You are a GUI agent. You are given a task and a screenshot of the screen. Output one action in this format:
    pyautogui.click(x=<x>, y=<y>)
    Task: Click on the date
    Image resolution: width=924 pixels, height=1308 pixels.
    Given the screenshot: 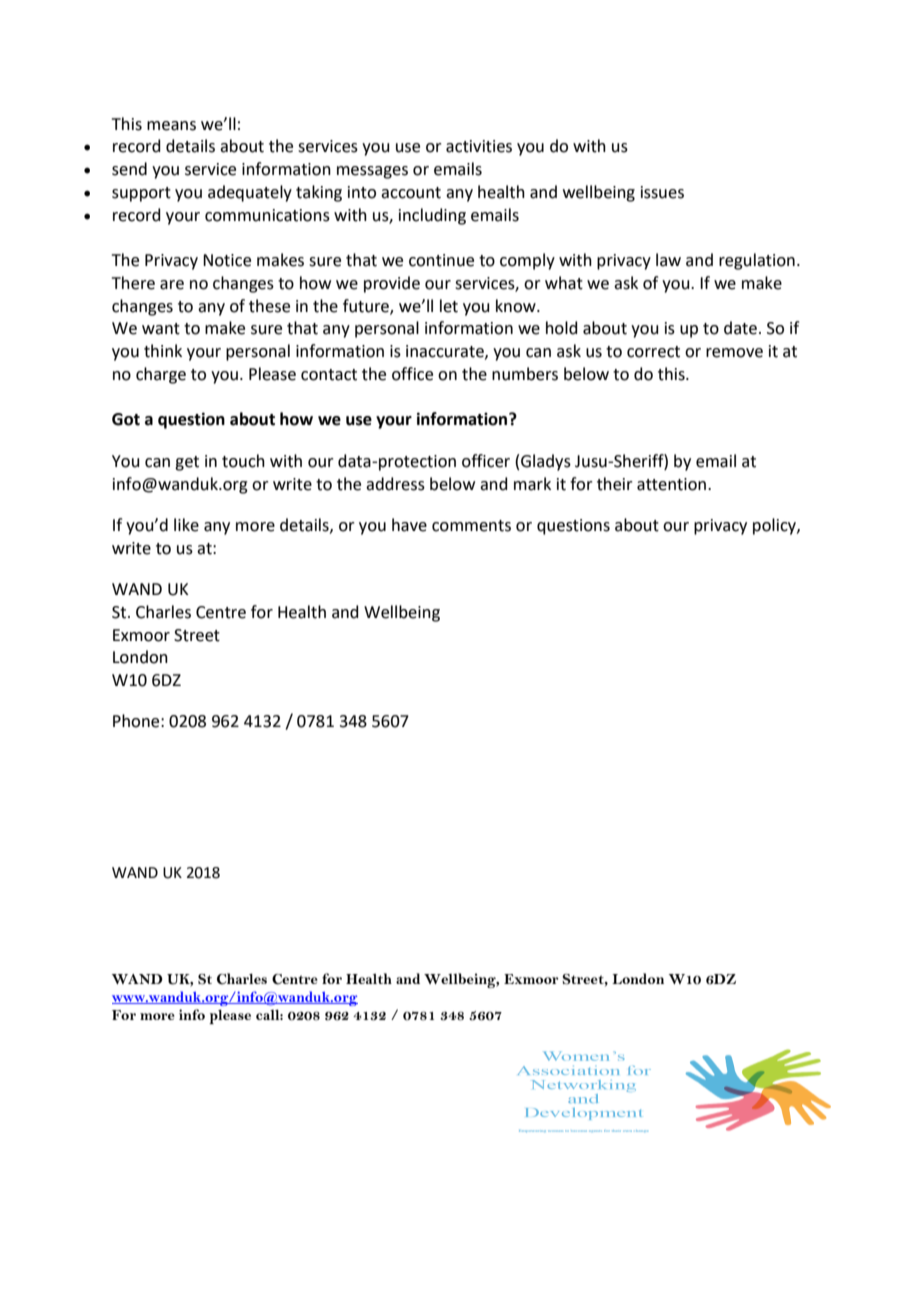 What is the action you would take?
    pyautogui.click(x=740, y=328)
